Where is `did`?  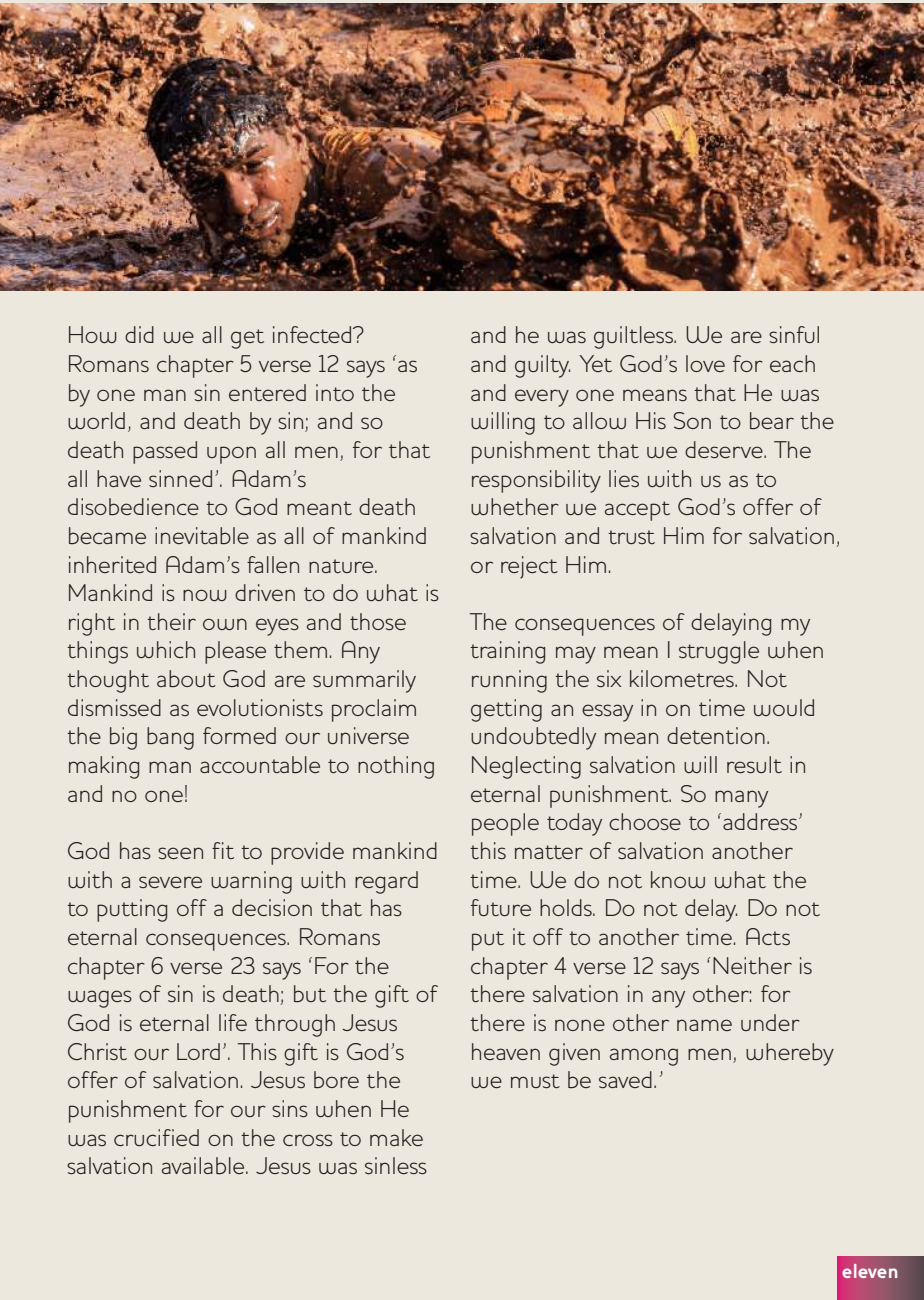
did is located at coordinates (139, 334).
